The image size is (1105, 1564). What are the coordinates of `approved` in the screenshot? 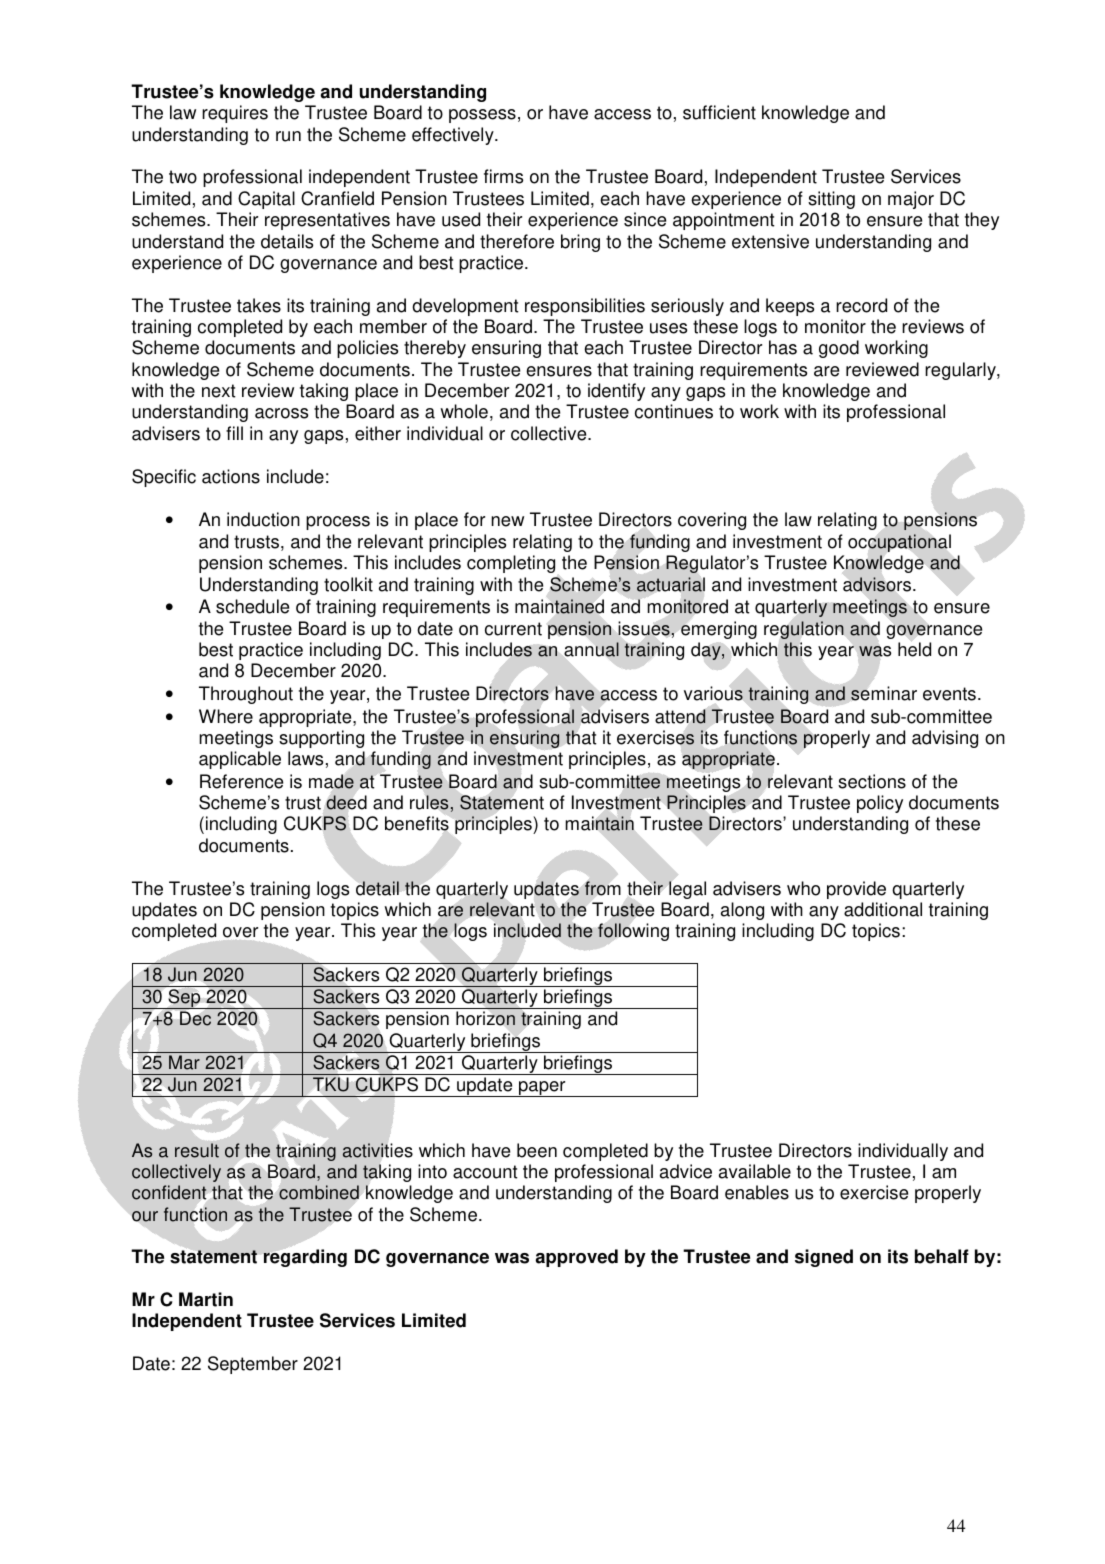 It's located at (576, 1258).
